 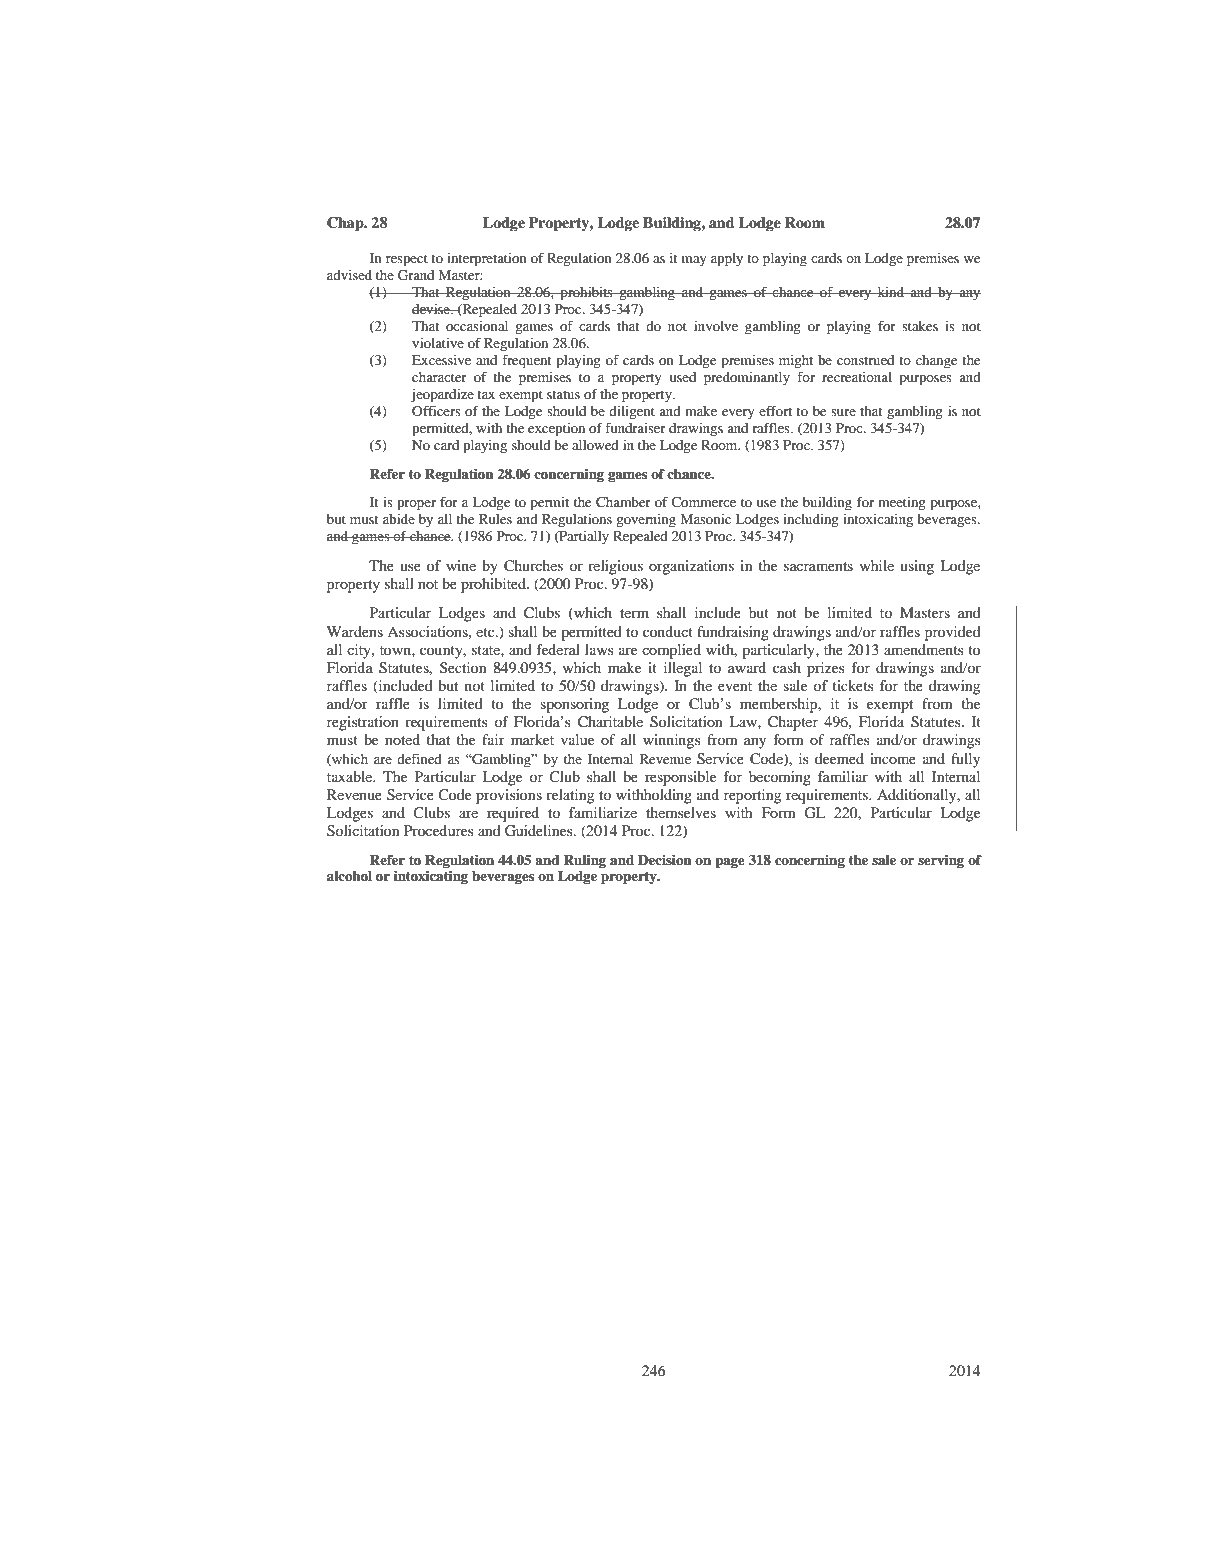 What do you see at coordinates (891, 292) in the document?
I see `kind` at bounding box center [891, 292].
